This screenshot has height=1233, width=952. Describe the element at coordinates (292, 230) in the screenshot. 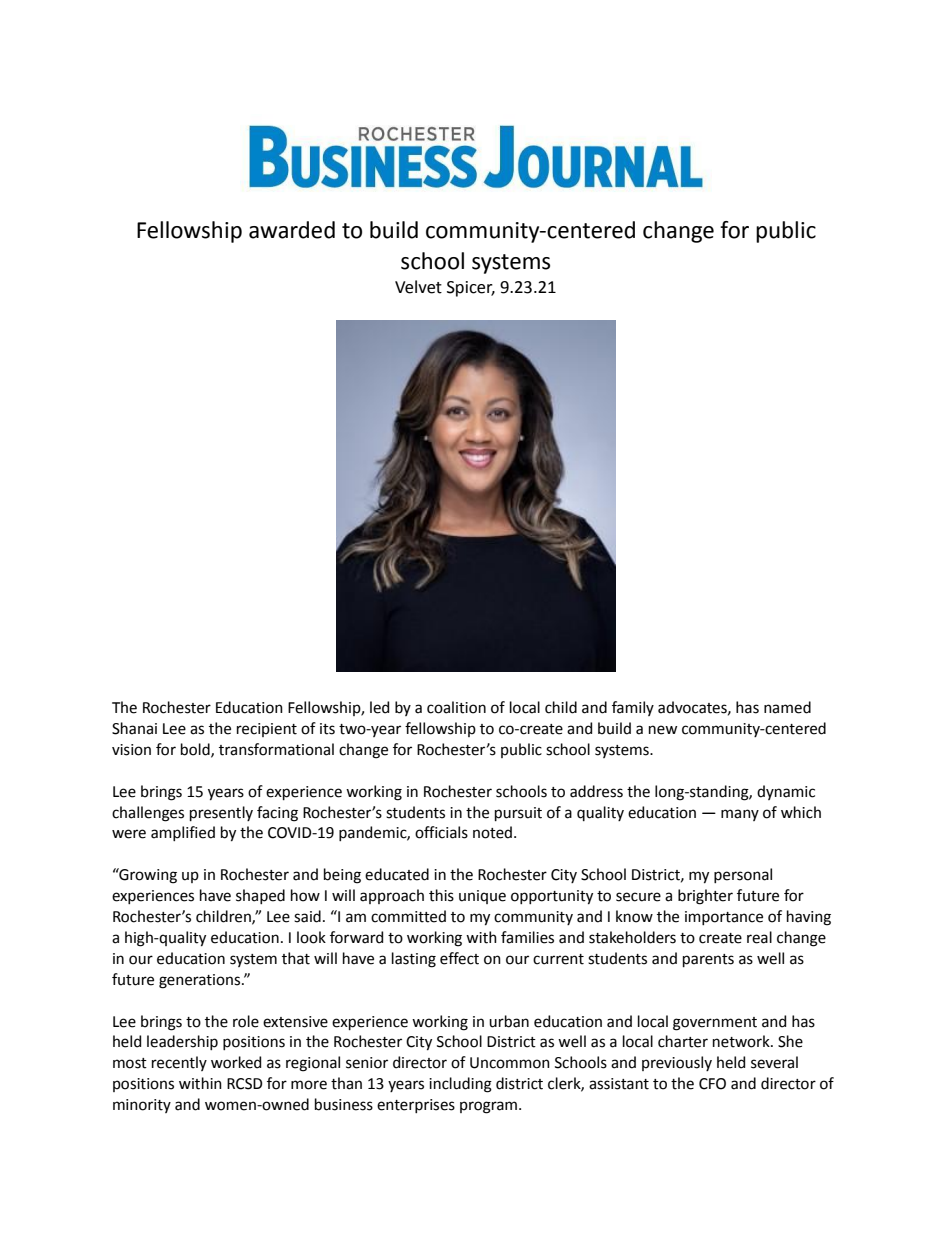

I see `awarded` at that location.
